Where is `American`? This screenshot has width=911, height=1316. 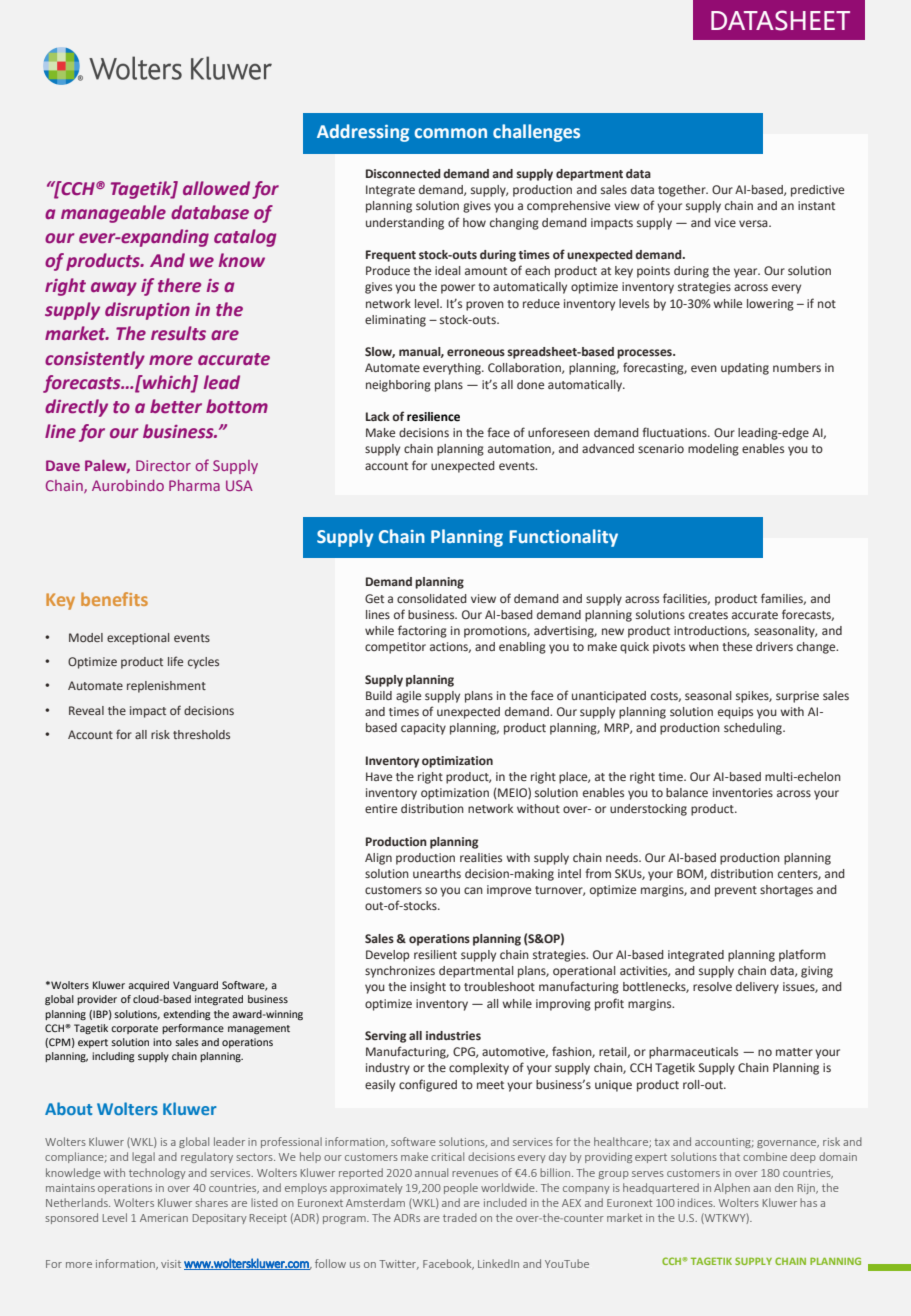 American is located at coordinates (164, 1218).
